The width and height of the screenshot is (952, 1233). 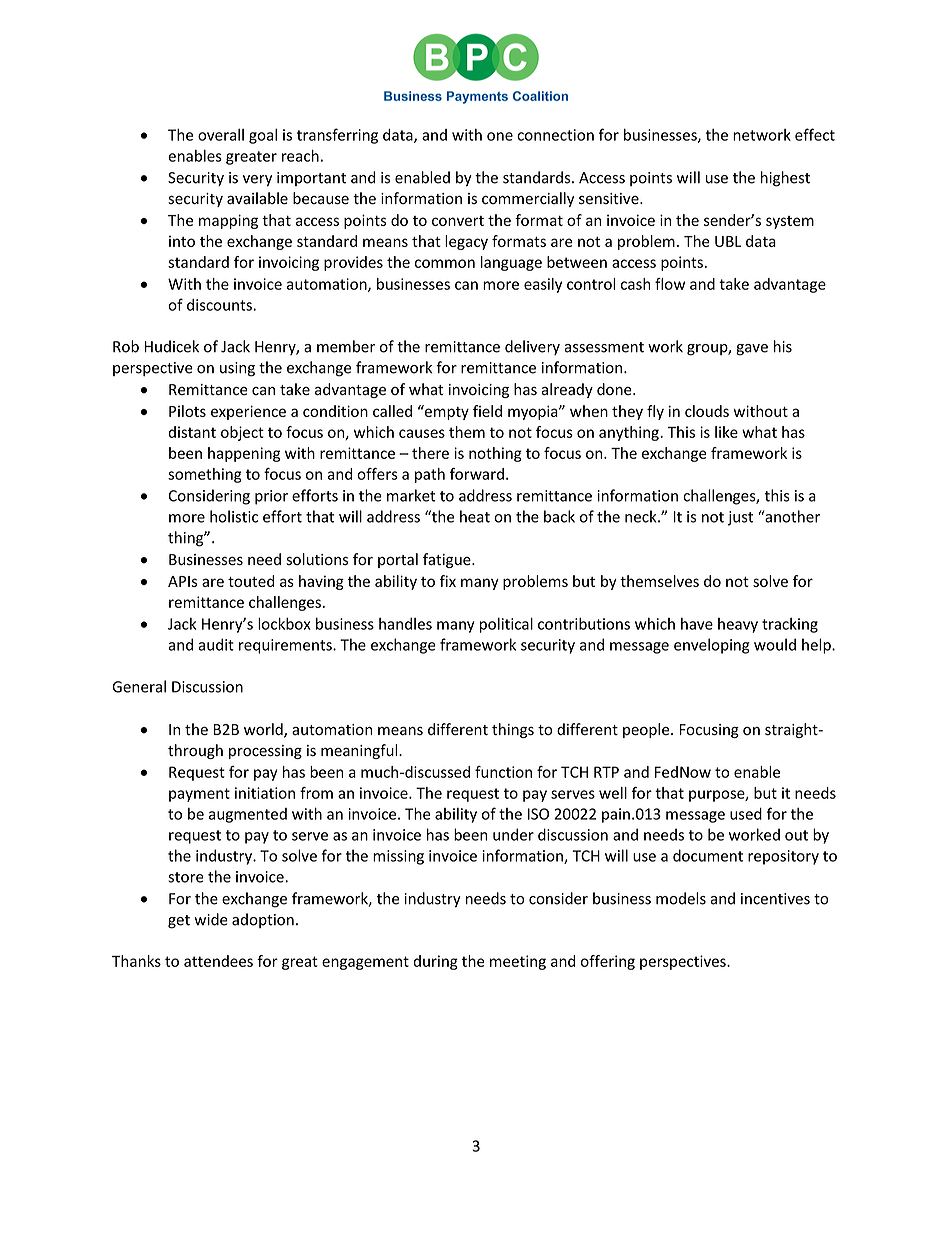 I want to click on field, so click(x=487, y=411).
